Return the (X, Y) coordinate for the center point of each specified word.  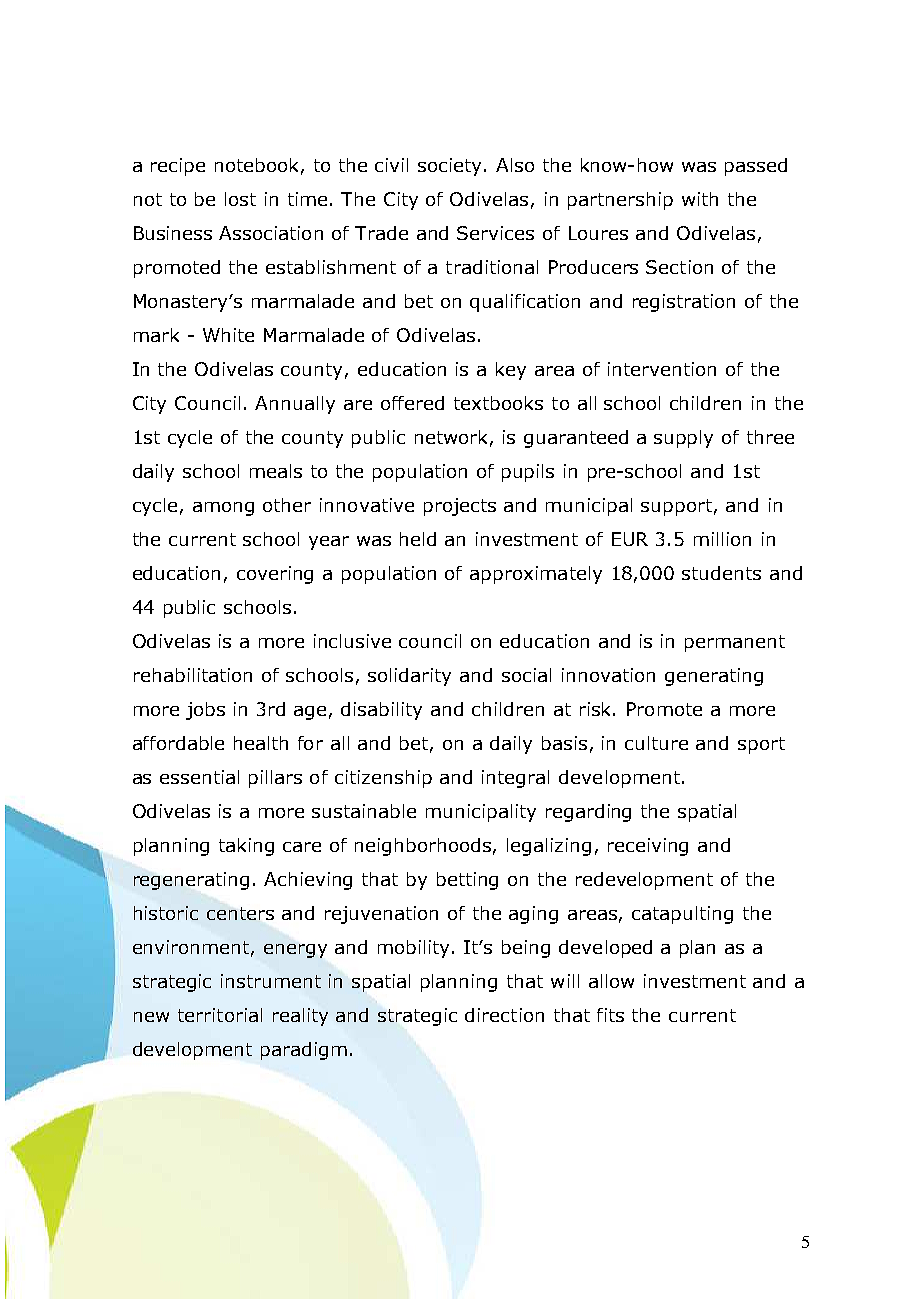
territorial (220, 1015)
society (451, 167)
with (700, 199)
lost (240, 199)
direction (504, 1015)
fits (610, 1015)
